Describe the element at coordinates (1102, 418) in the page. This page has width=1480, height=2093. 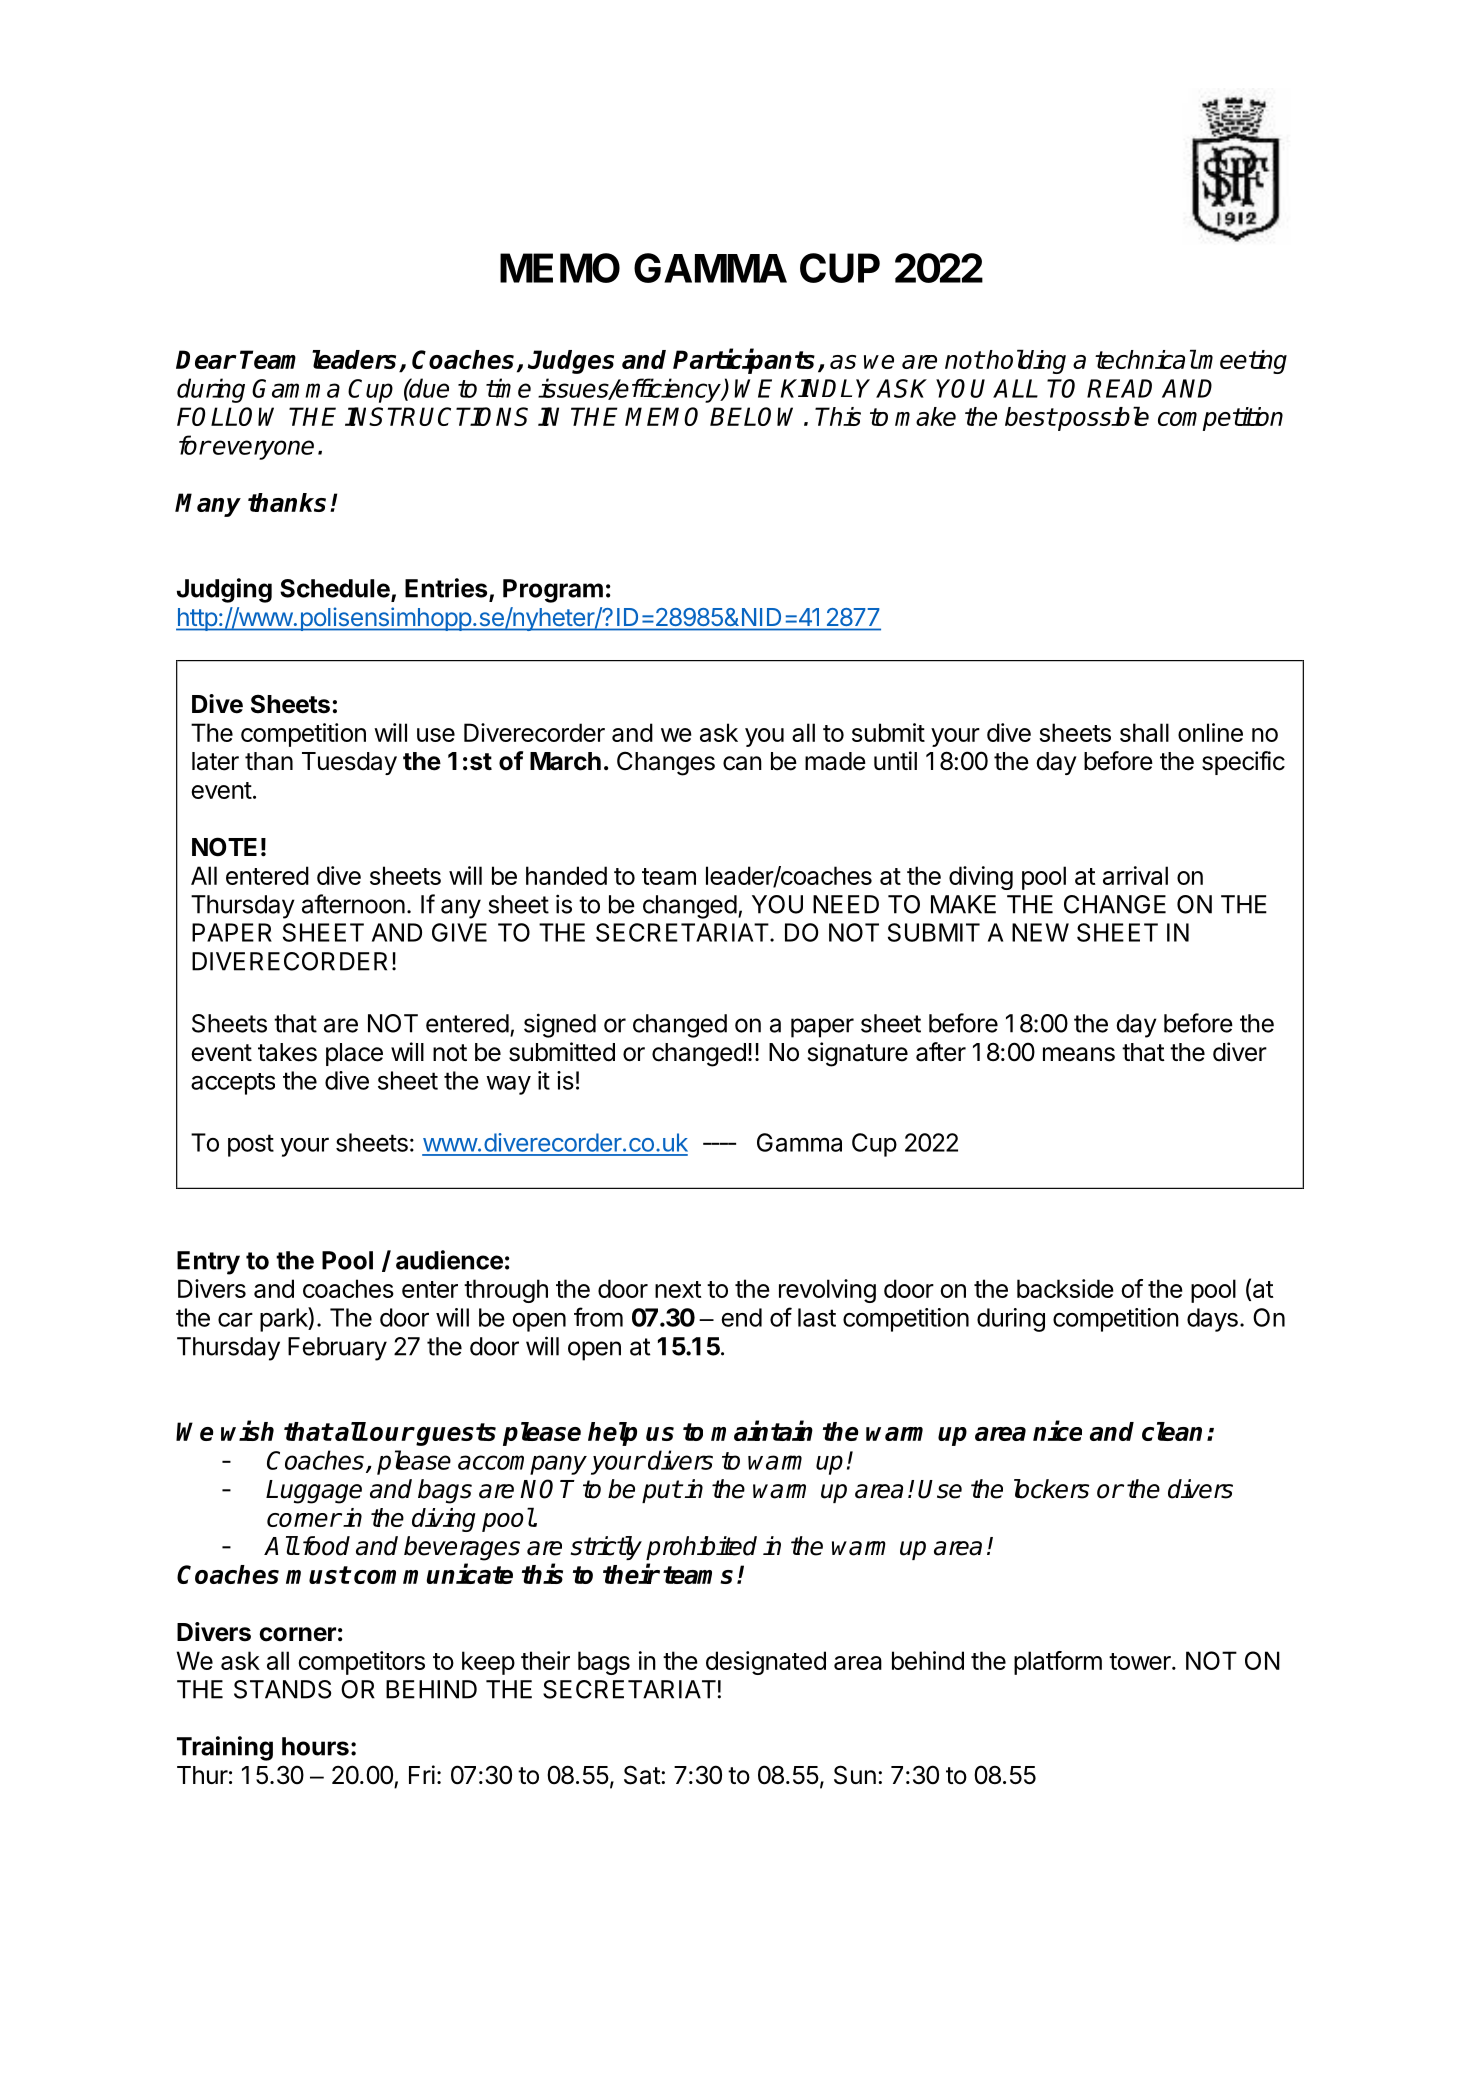
I see `possible` at that location.
